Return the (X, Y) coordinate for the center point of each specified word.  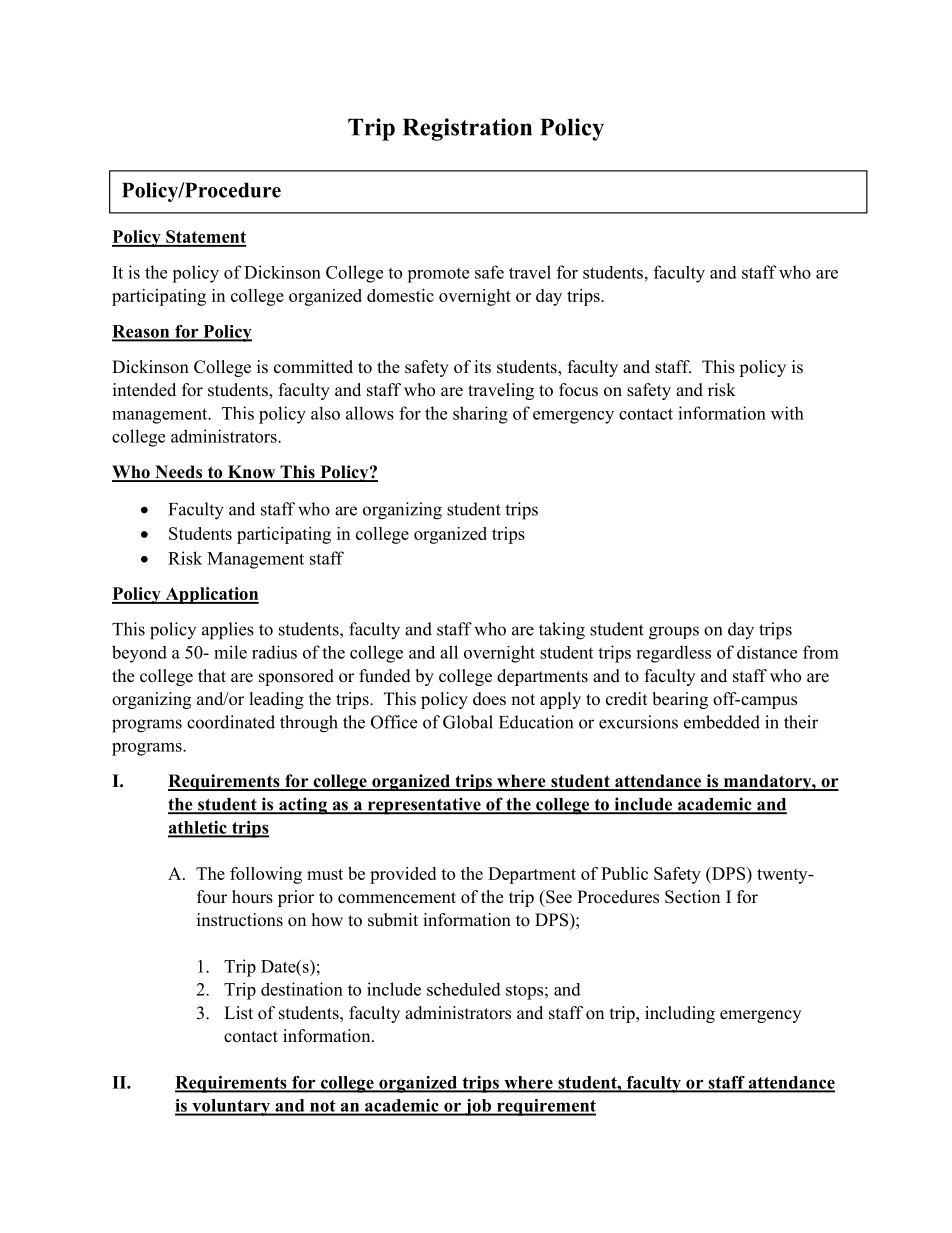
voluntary (231, 1107)
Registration (467, 129)
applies (228, 631)
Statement (205, 238)
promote (438, 275)
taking (562, 631)
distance (767, 652)
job (478, 1107)
